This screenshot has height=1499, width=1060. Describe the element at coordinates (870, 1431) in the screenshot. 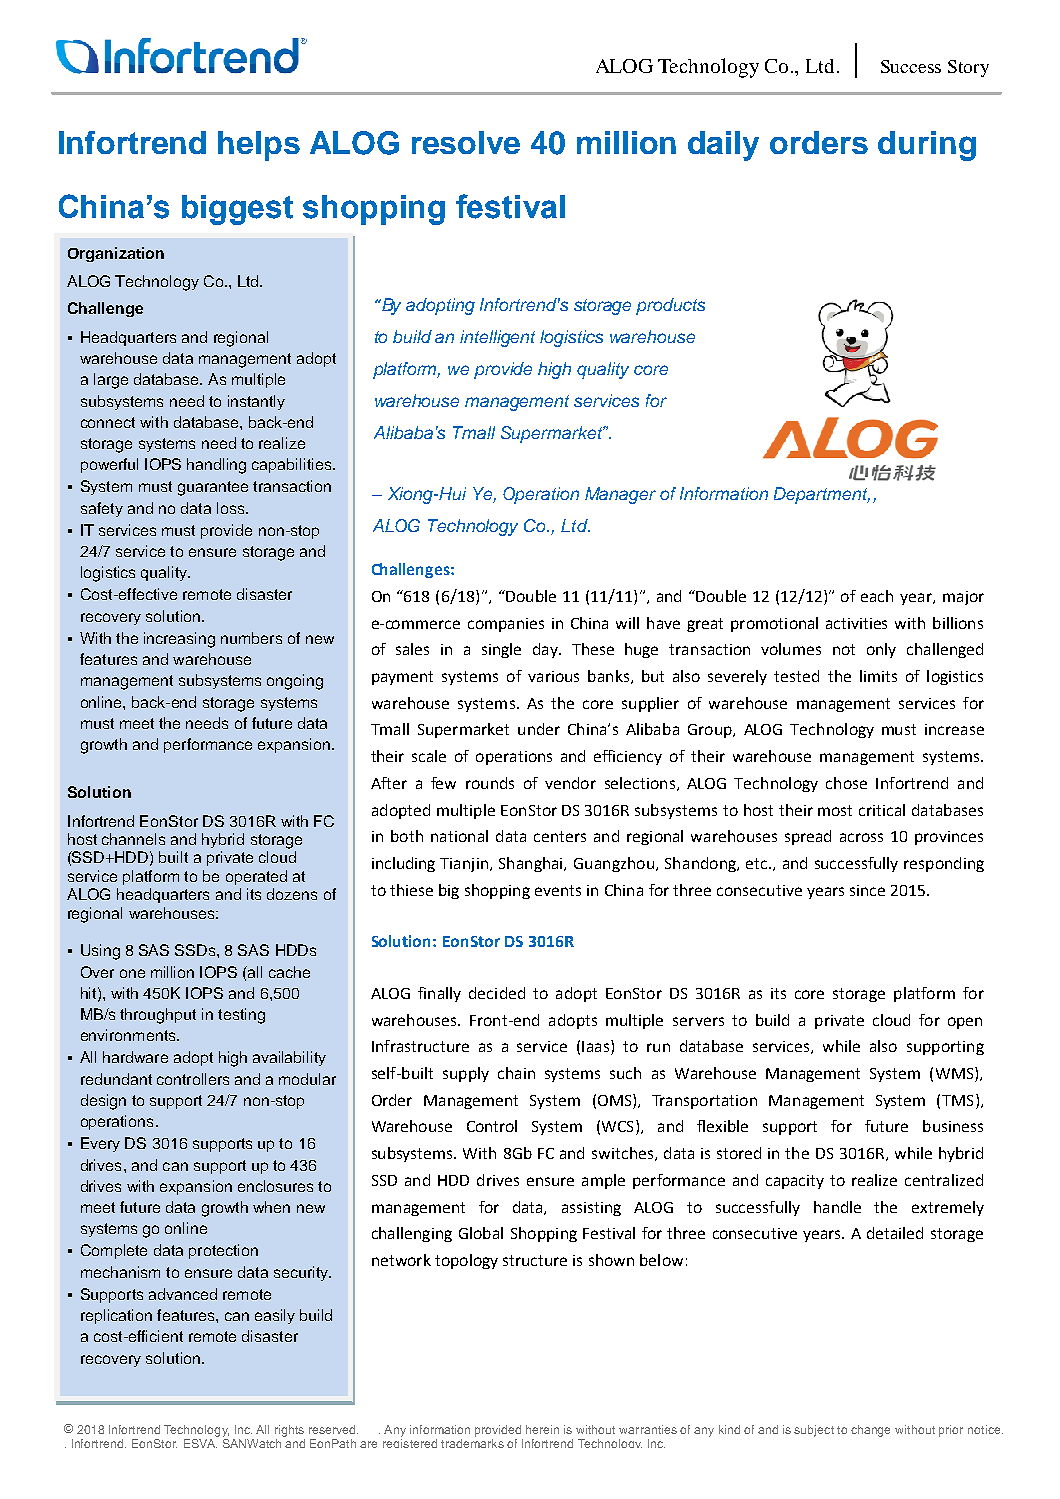

I see `change` at that location.
